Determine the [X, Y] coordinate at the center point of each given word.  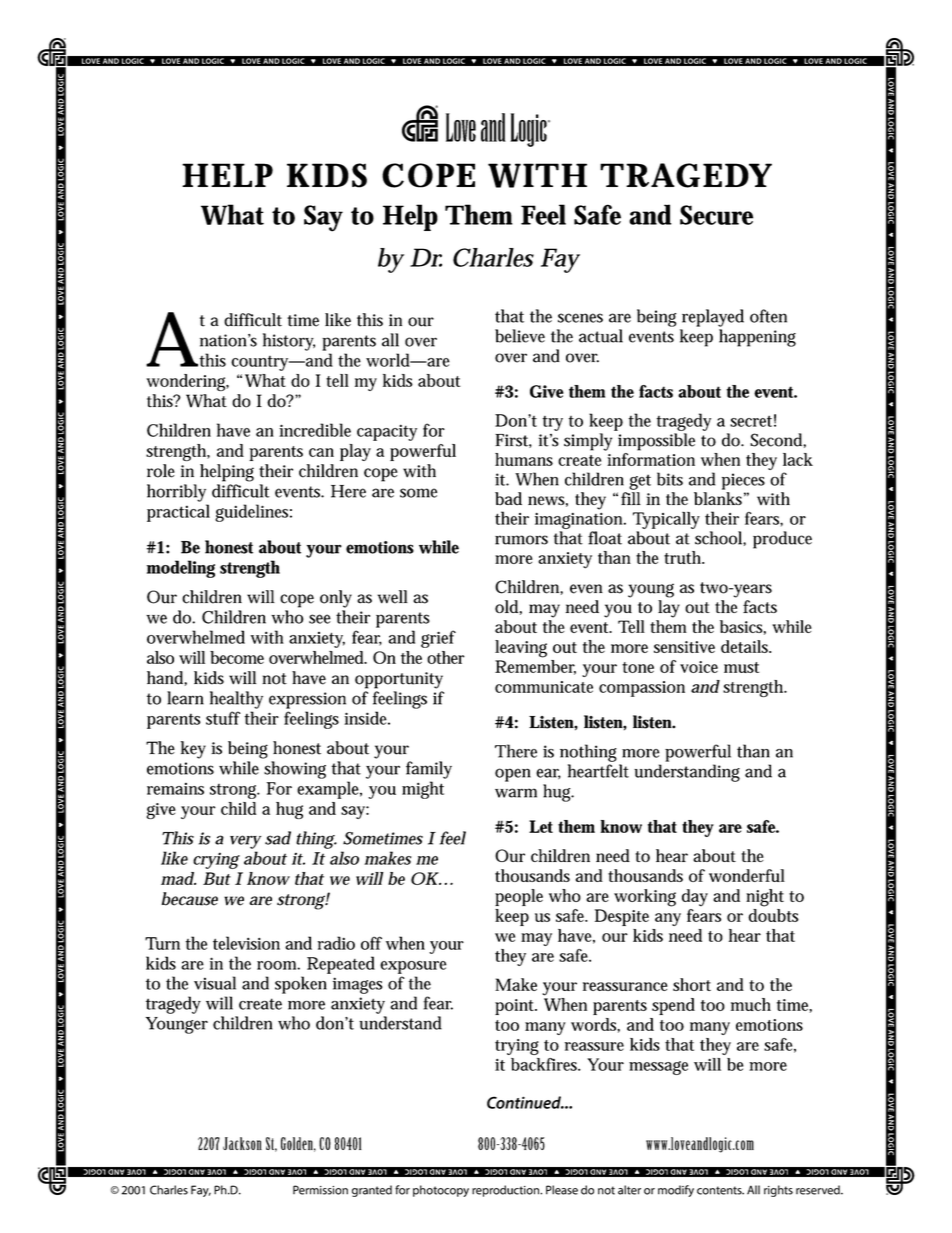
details [746, 646]
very [245, 842]
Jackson [242, 1143]
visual [215, 983]
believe [520, 336]
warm [516, 793]
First [513, 441]
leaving [521, 649]
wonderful [747, 875]
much [751, 1004]
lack [798, 459]
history [289, 342]
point [516, 1007]
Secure [716, 215]
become [237, 657]
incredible [315, 430]
